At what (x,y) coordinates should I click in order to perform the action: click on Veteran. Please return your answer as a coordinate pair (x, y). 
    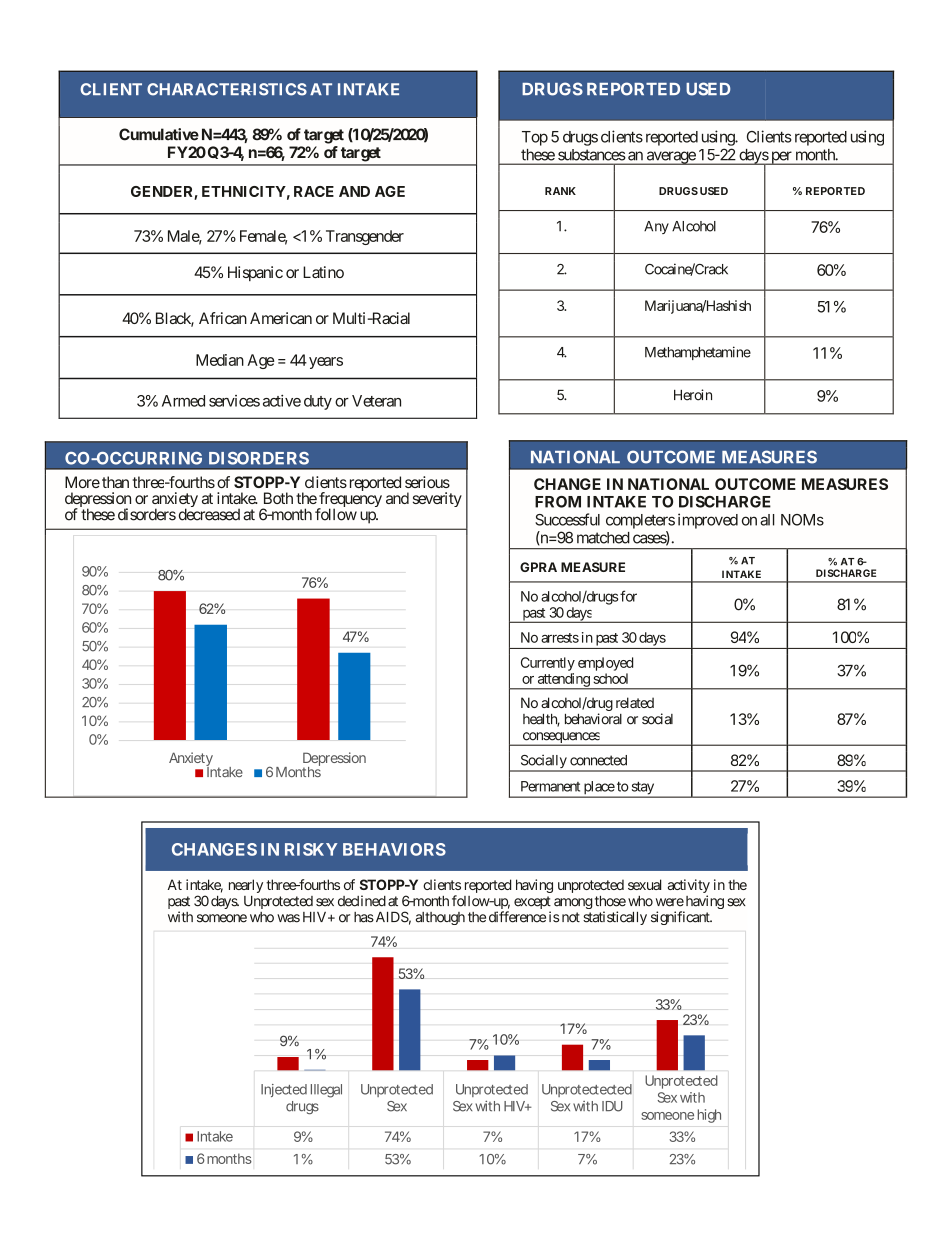
    Looking at the image, I should click on (376, 401).
